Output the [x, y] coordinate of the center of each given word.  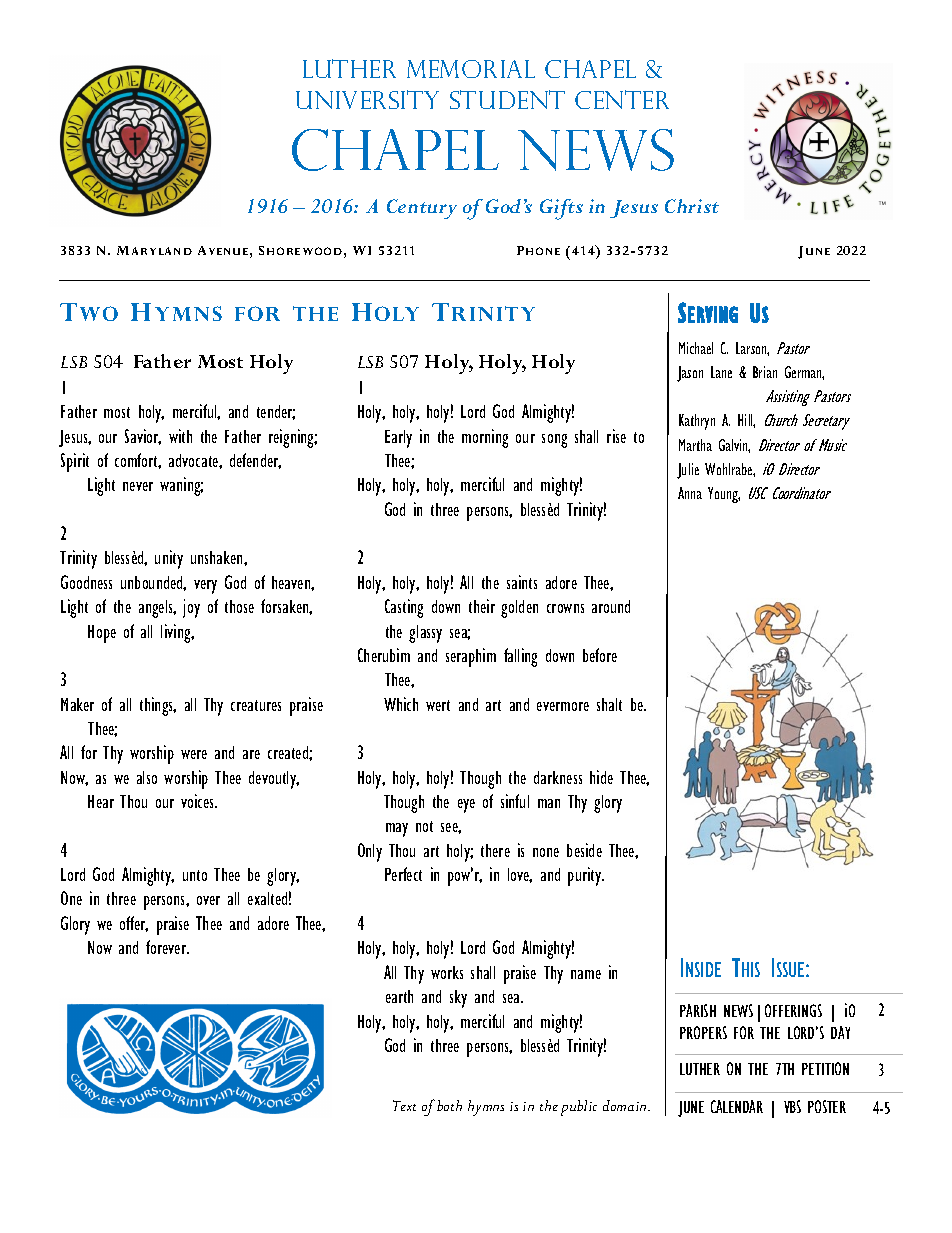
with [180, 436]
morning [485, 438]
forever [167, 947]
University [367, 99]
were [194, 754]
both [449, 1105]
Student [507, 99]
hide [601, 777]
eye [466, 806]
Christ [692, 206]
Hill [746, 421]
